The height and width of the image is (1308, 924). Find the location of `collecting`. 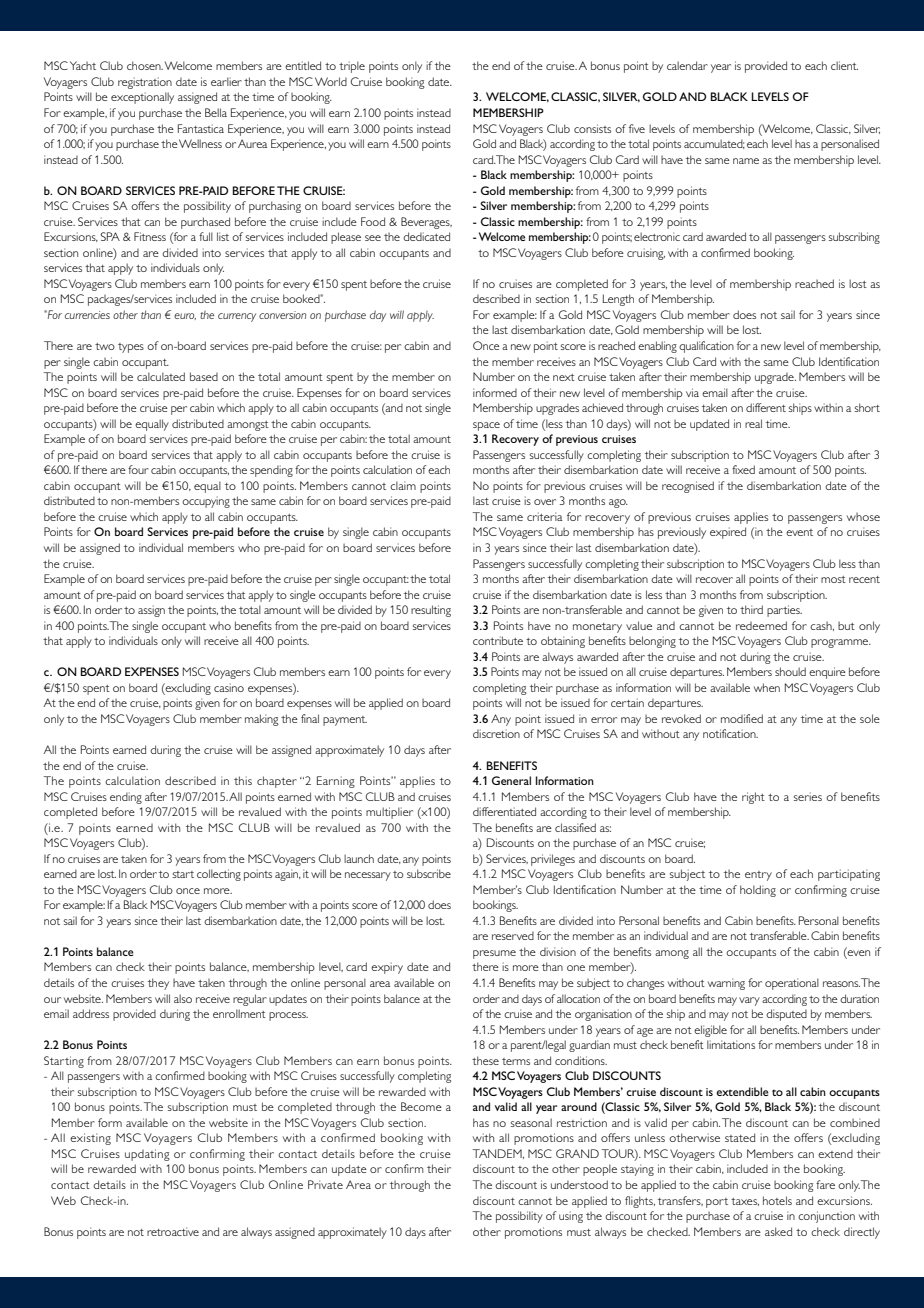

collecting is located at coordinates (219, 875).
